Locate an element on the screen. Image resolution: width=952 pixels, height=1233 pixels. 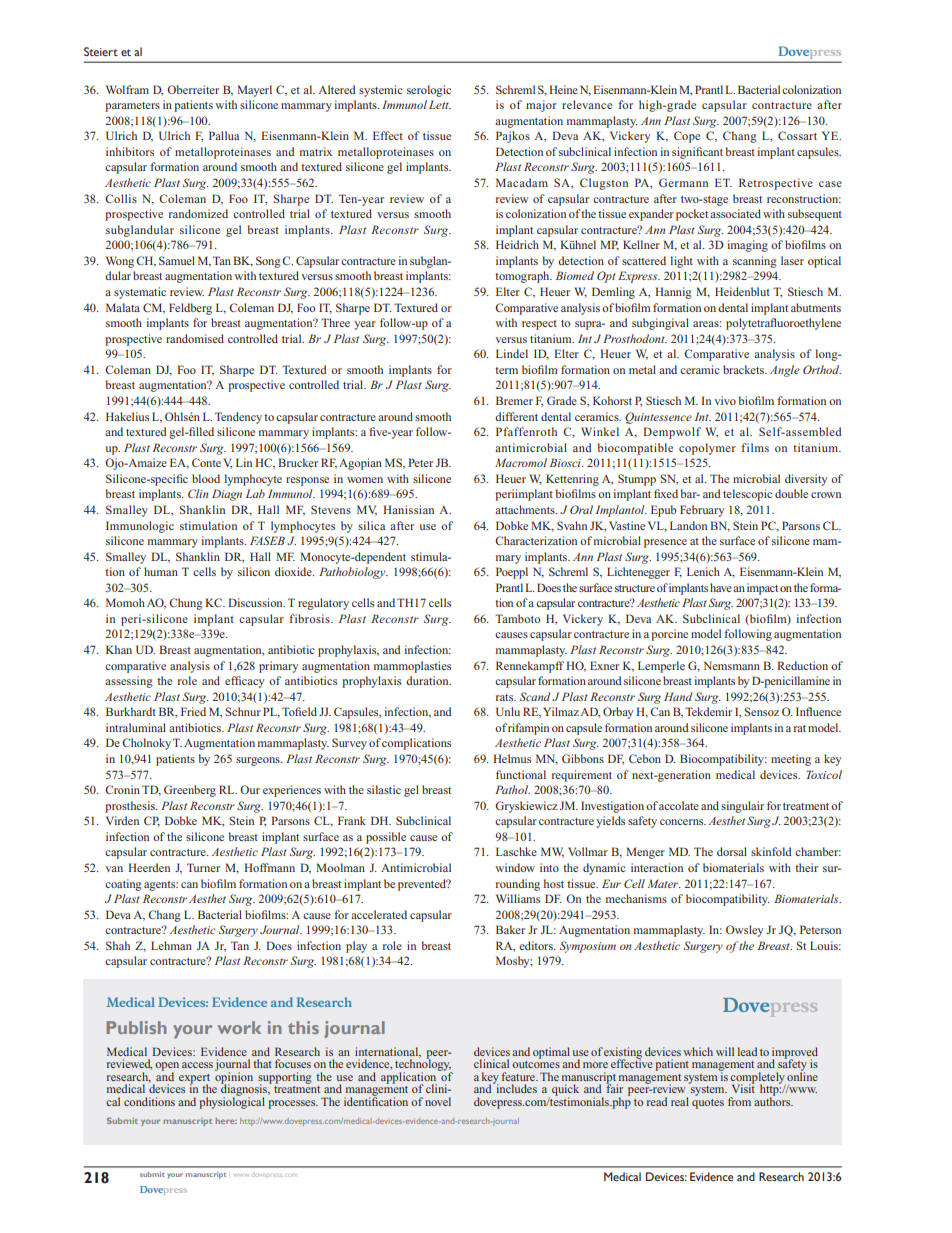
Cope is located at coordinates (687, 137).
